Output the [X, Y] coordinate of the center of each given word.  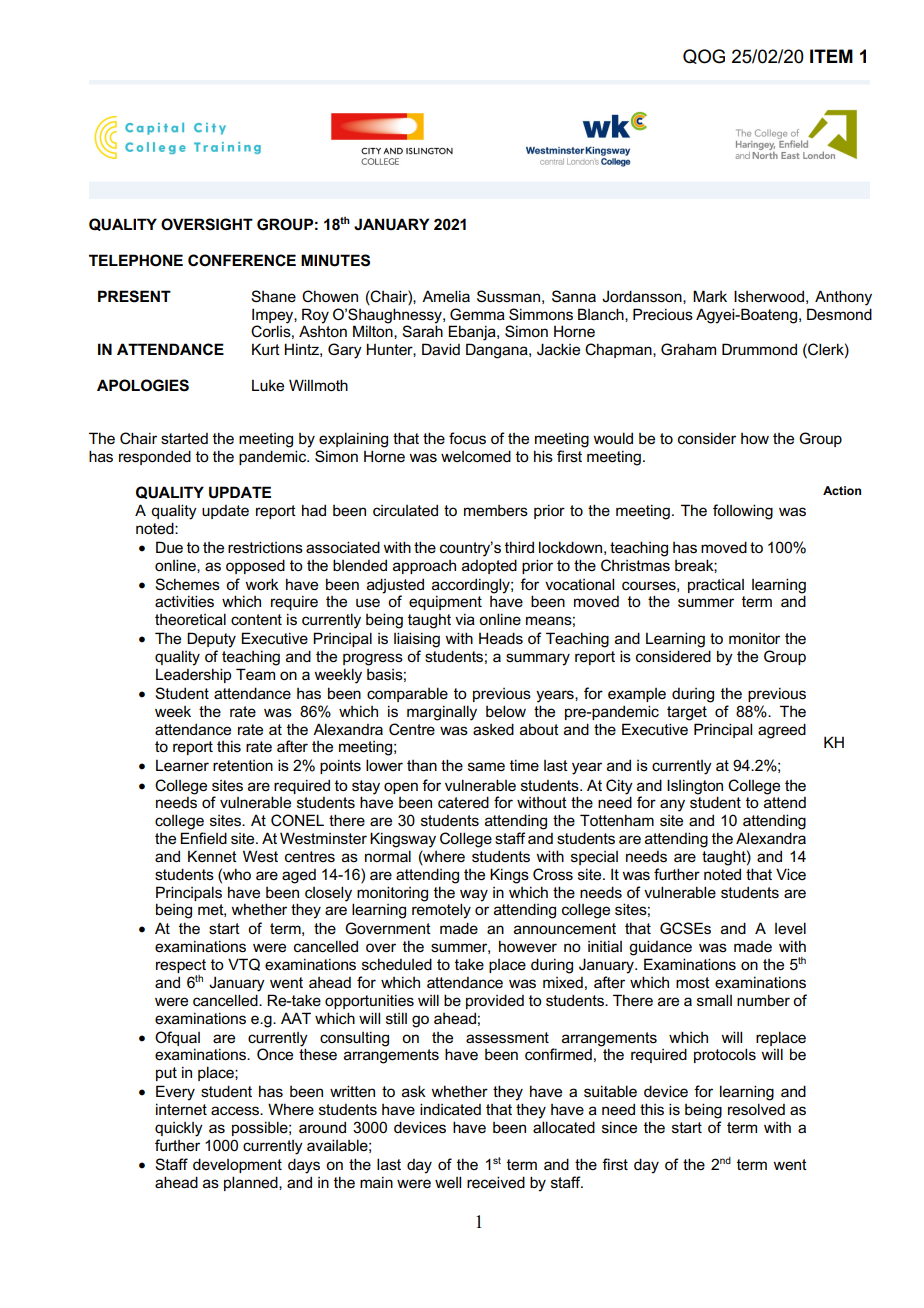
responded [155, 457]
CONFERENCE [242, 260]
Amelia [446, 296]
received [496, 1182]
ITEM [831, 56]
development [237, 1165]
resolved [756, 1109]
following [743, 512]
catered [463, 802]
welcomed [476, 456]
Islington [695, 787]
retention [243, 766]
